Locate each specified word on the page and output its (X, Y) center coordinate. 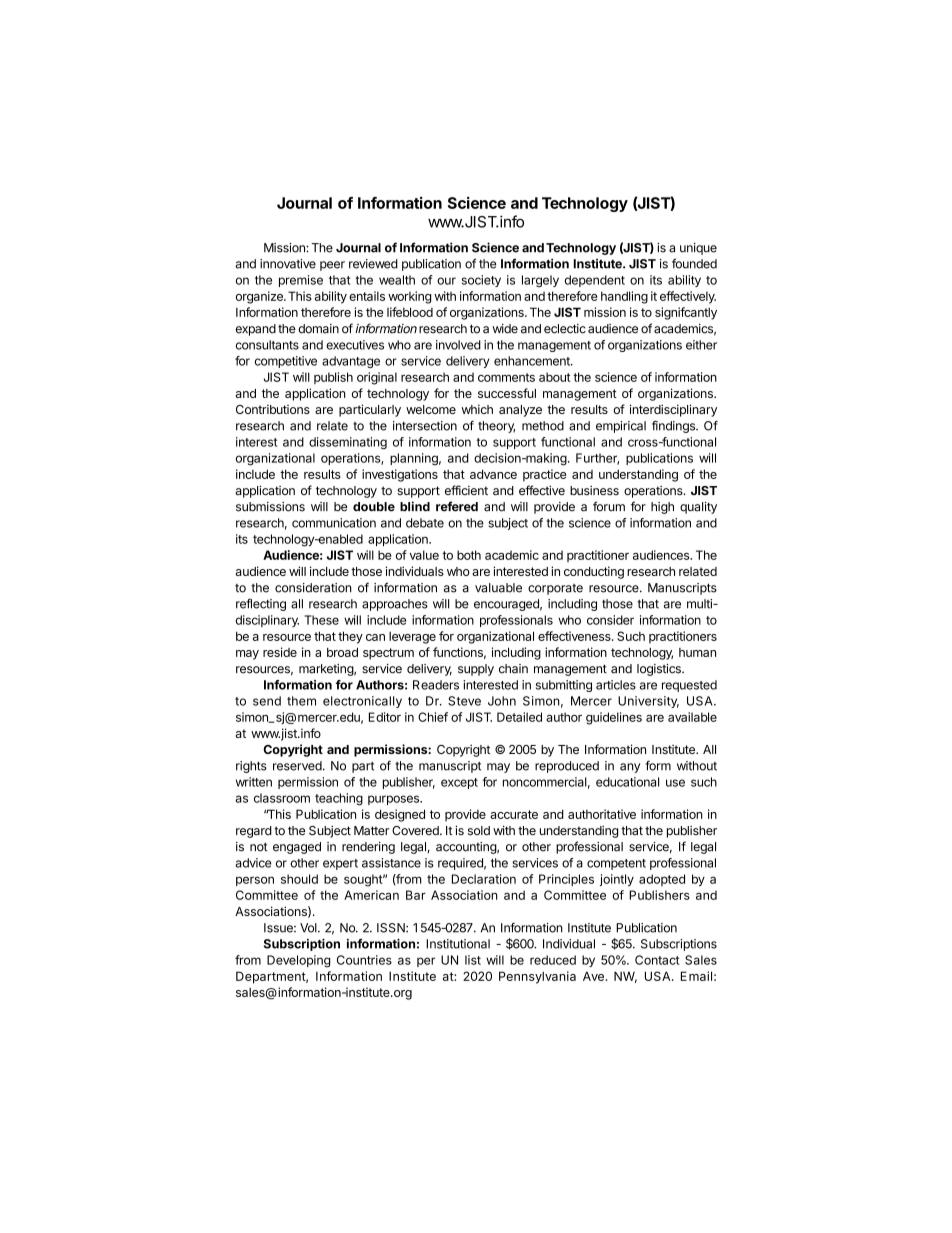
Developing (298, 961)
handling (624, 297)
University (648, 702)
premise (301, 281)
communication (334, 523)
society (481, 281)
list (473, 960)
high (662, 508)
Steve (464, 701)
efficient (466, 490)
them (301, 701)
